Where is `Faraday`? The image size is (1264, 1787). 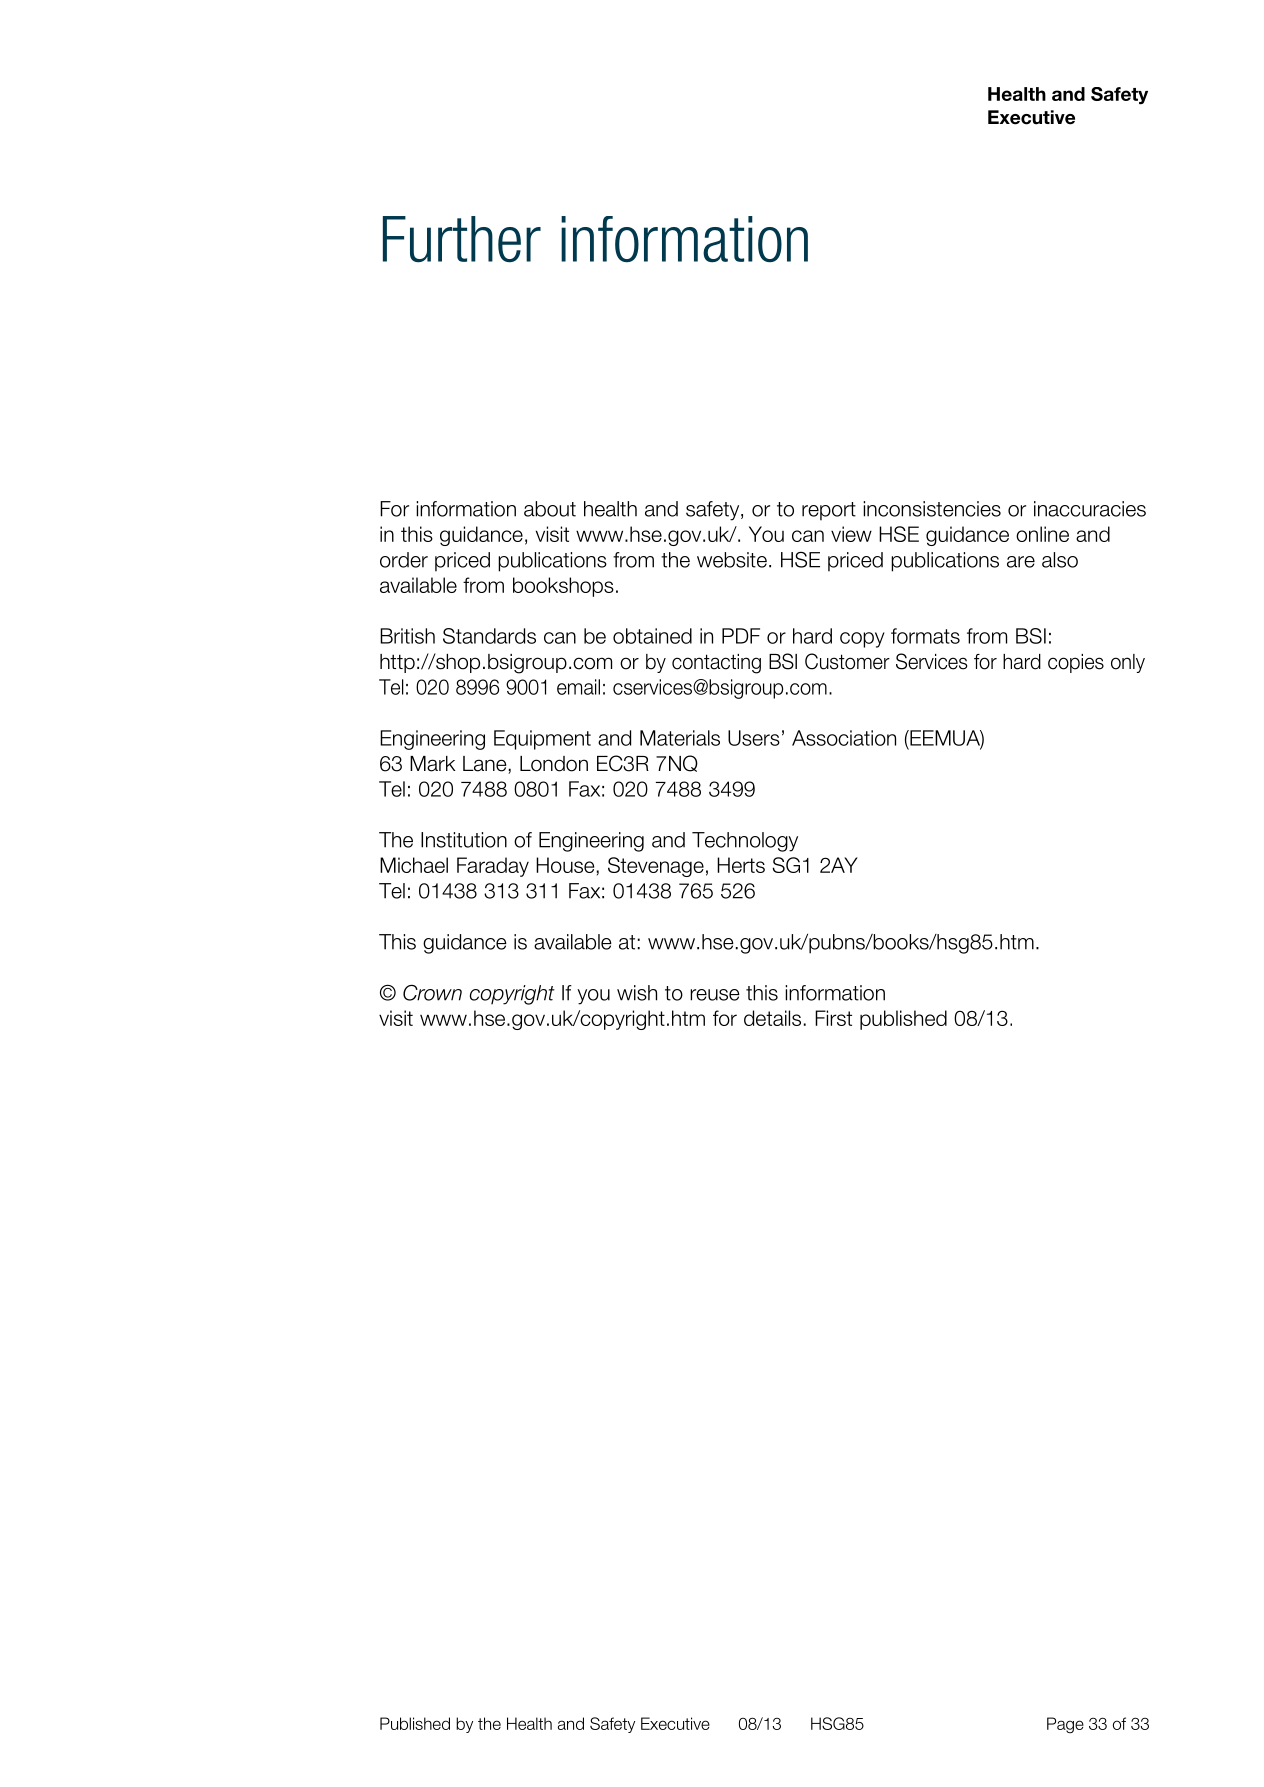
Faraday is located at coordinates (493, 867).
